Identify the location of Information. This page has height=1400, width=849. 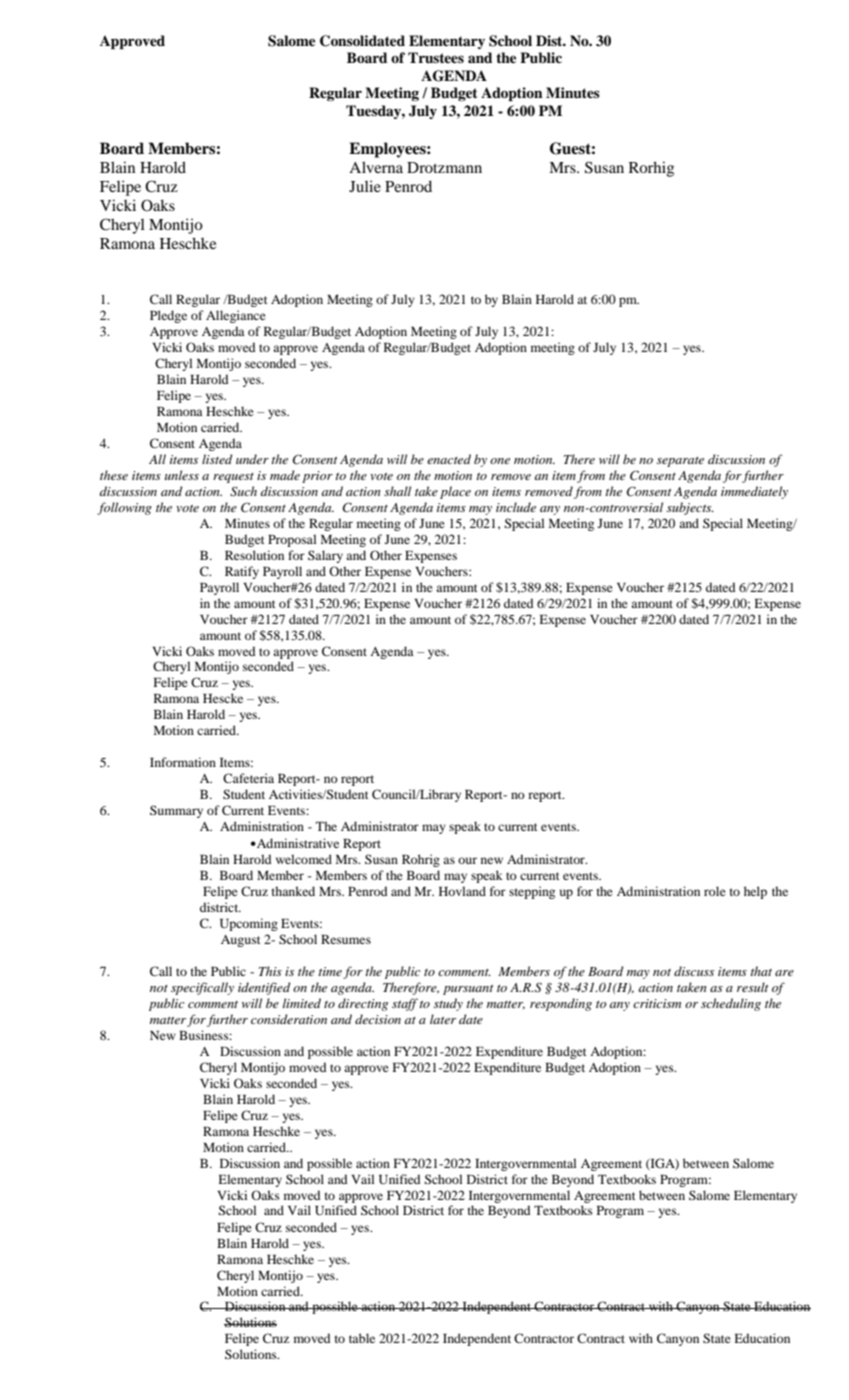
(183, 762).
